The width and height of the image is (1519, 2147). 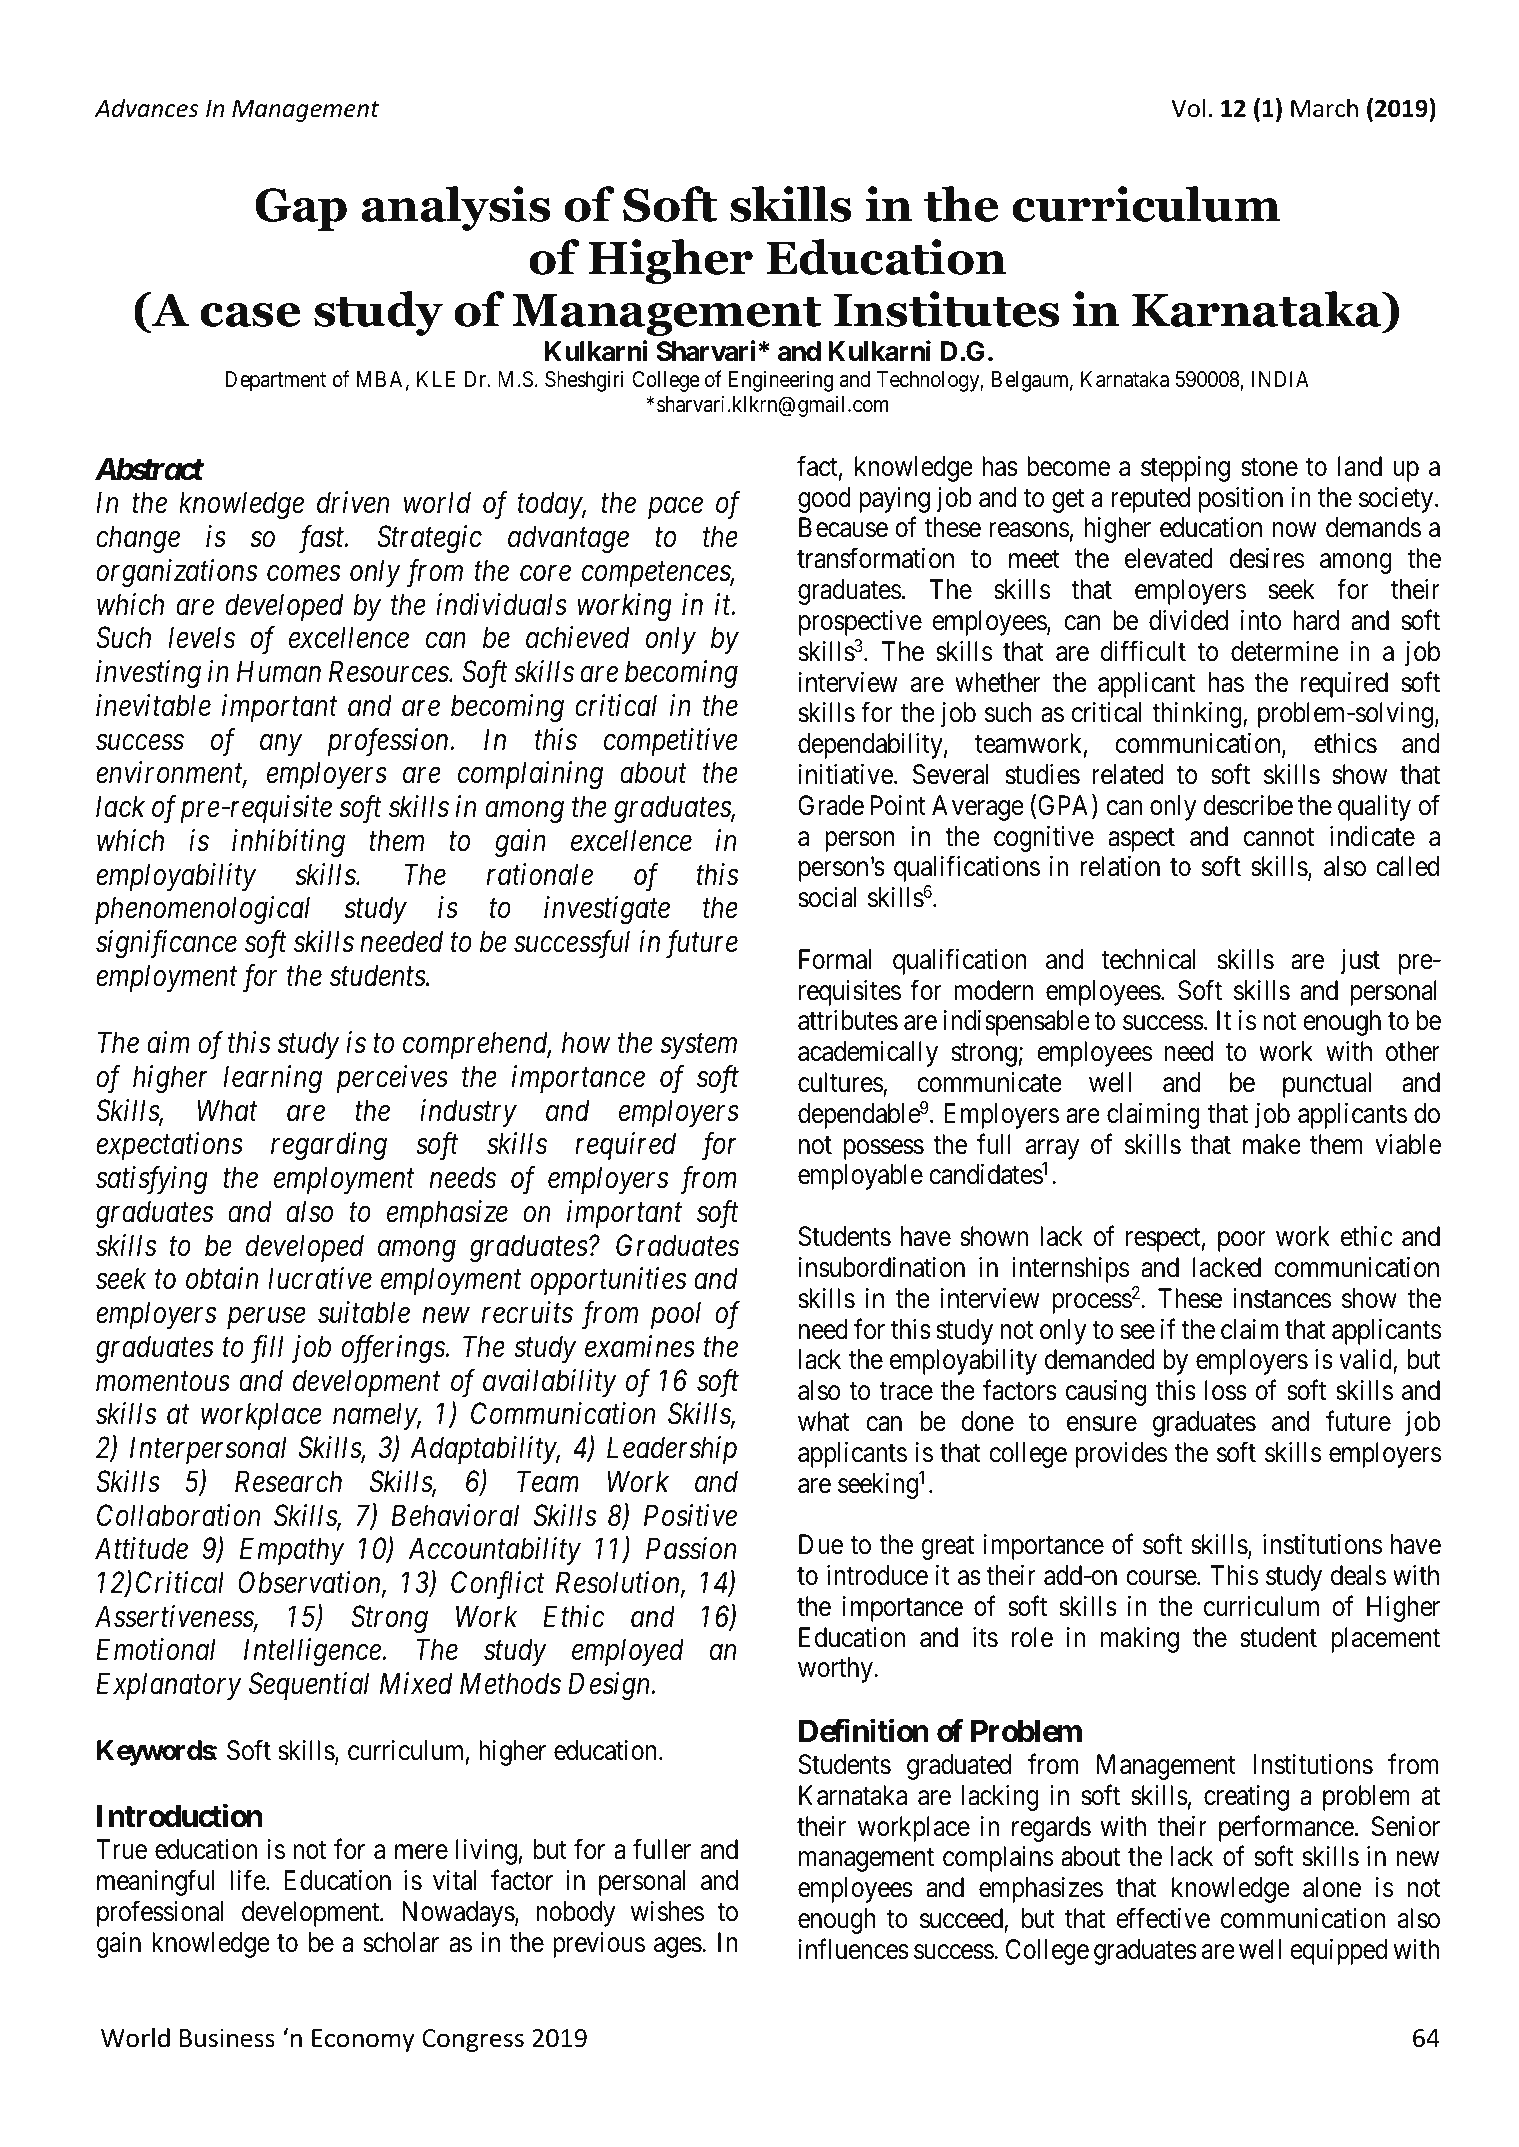 I want to click on Gap, so click(x=301, y=209).
